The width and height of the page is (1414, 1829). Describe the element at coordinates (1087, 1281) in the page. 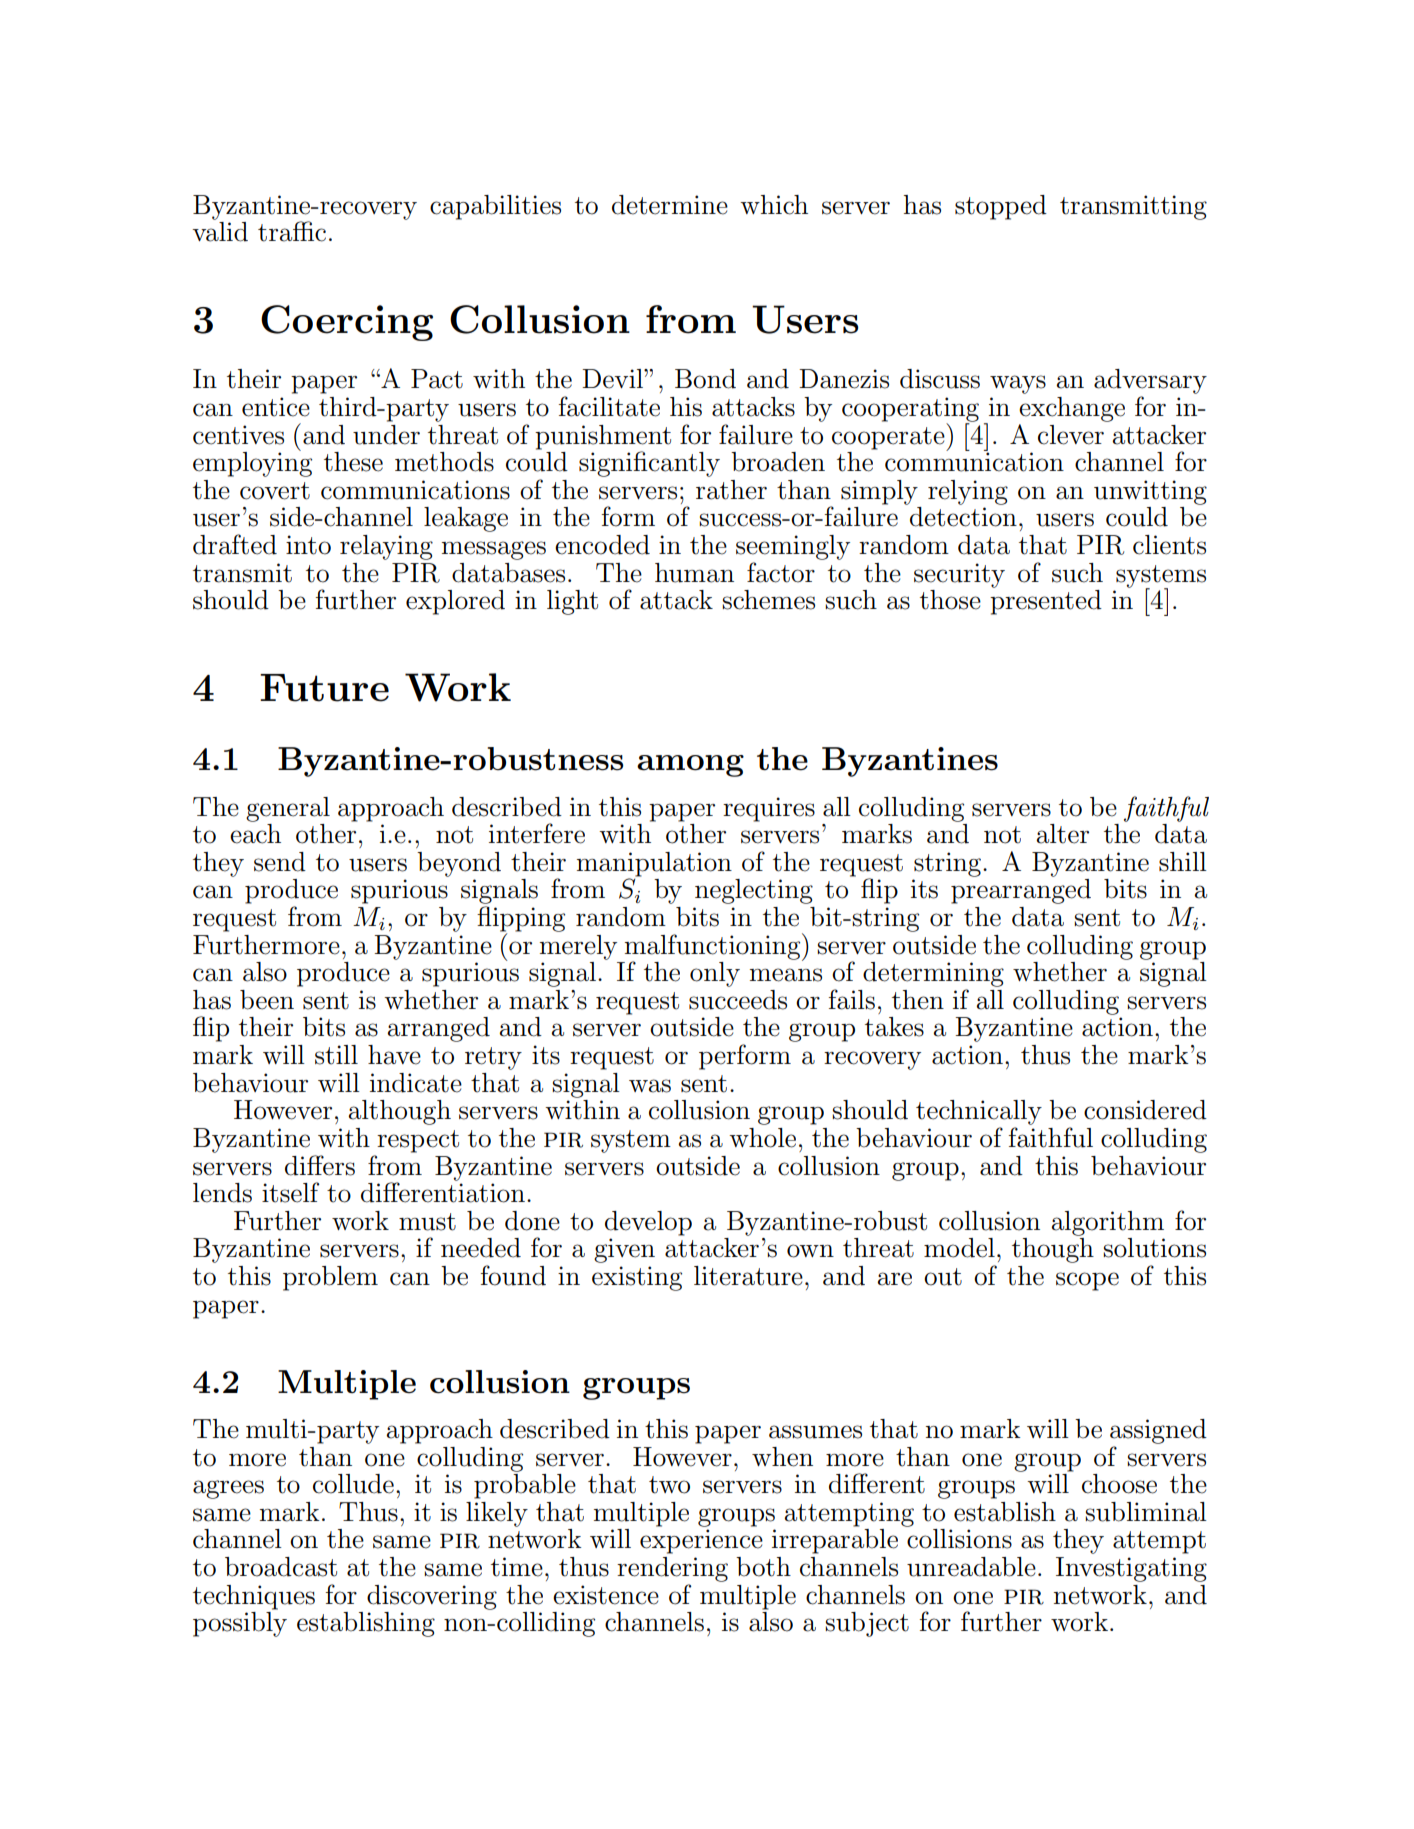

I see `scope` at that location.
